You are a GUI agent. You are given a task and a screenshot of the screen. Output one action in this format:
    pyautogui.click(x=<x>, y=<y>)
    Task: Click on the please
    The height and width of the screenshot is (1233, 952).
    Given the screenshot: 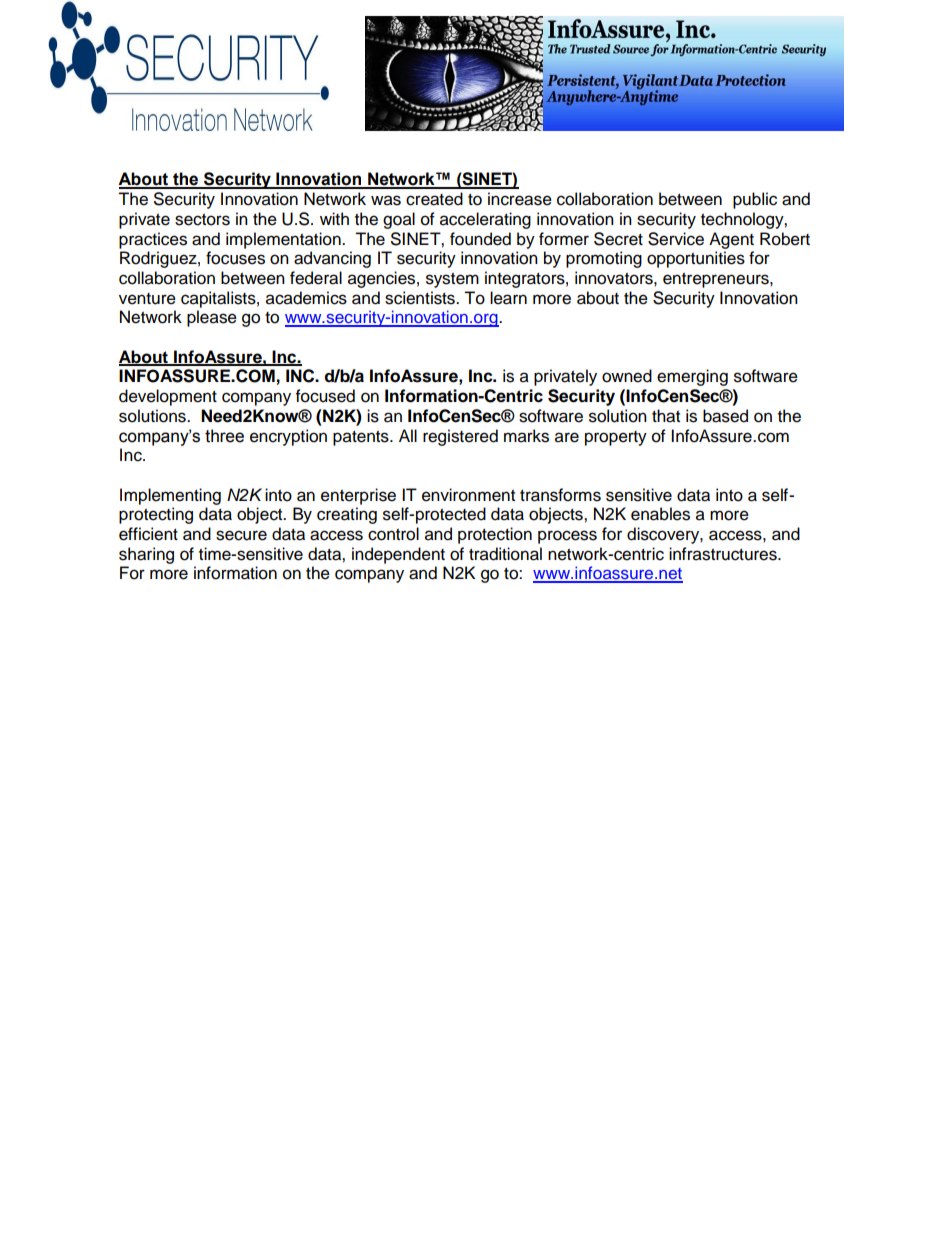 What is the action you would take?
    pyautogui.click(x=212, y=318)
